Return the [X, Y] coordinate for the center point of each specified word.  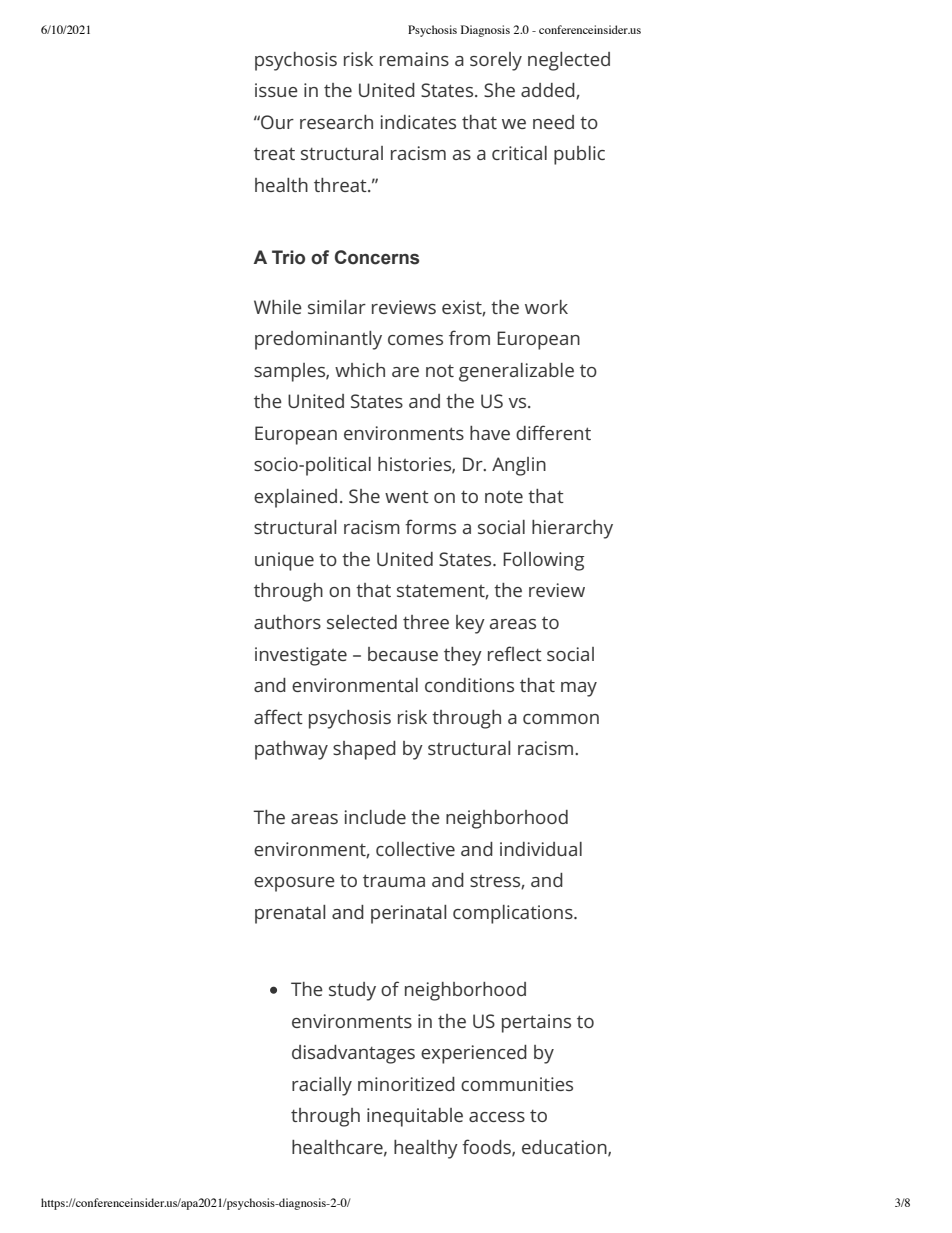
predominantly [318, 340]
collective [415, 849]
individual [541, 849]
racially [322, 1086]
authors [287, 622]
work [546, 307]
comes [415, 340]
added [549, 91]
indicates [418, 122]
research [336, 122]
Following [543, 561]
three [426, 622]
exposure [294, 884]
